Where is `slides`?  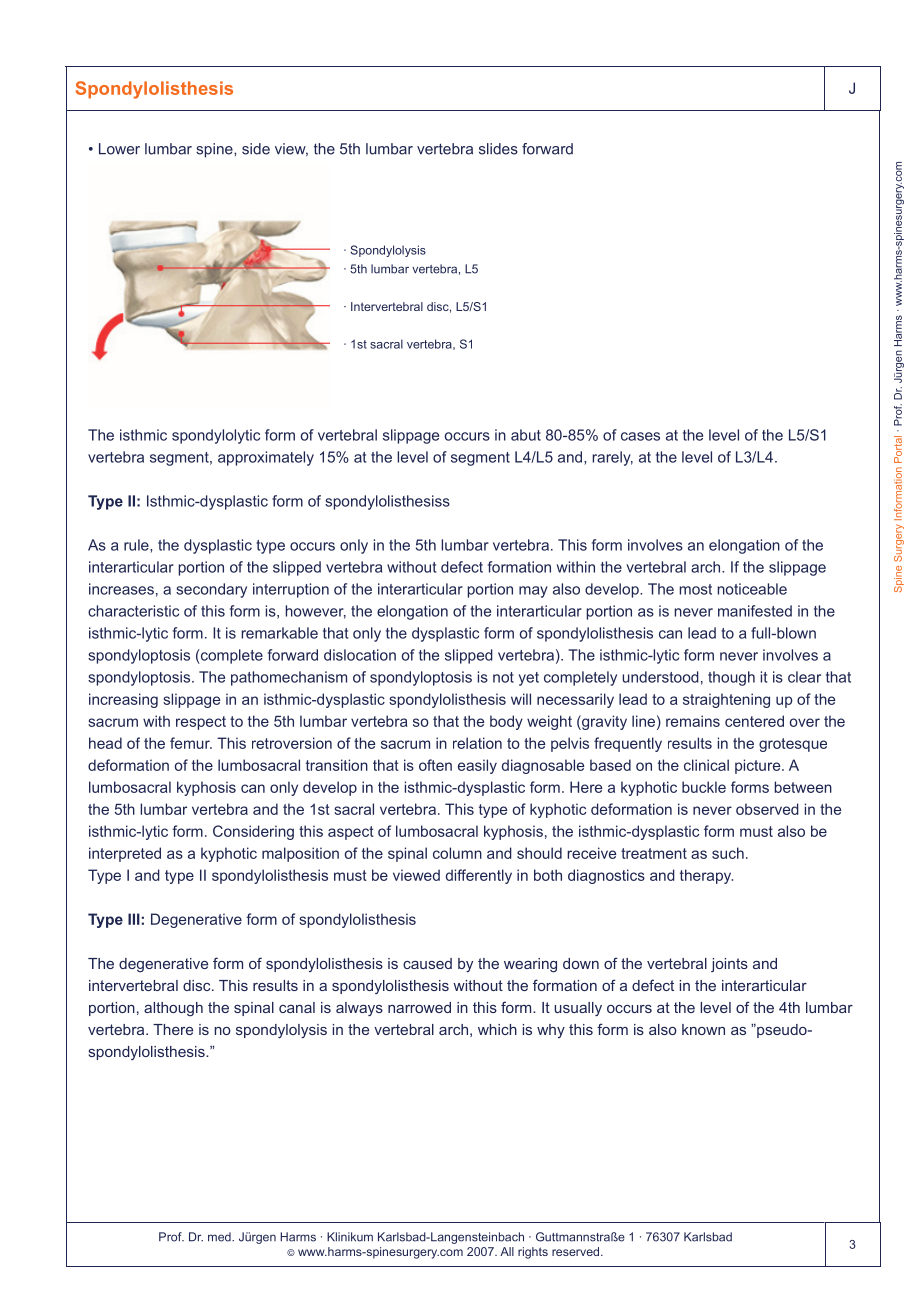 slides is located at coordinates (498, 149).
